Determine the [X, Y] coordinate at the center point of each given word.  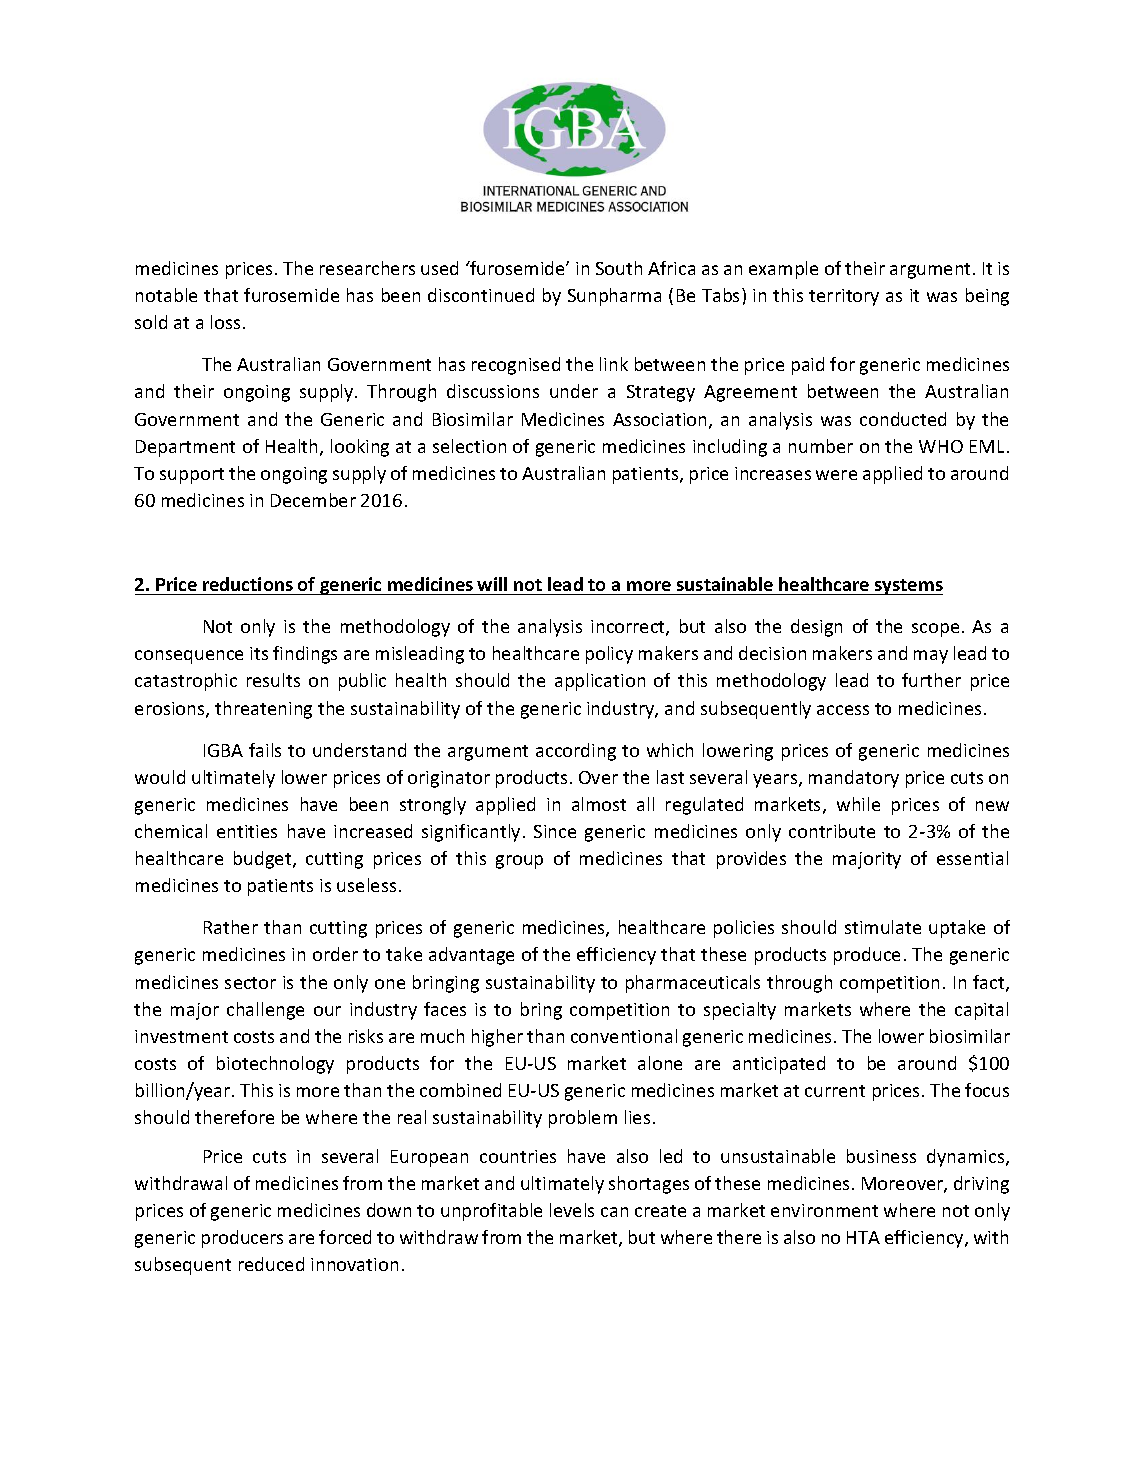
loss [225, 322]
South [619, 268]
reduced [271, 1264]
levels [572, 1210]
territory [844, 297]
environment [824, 1210]
